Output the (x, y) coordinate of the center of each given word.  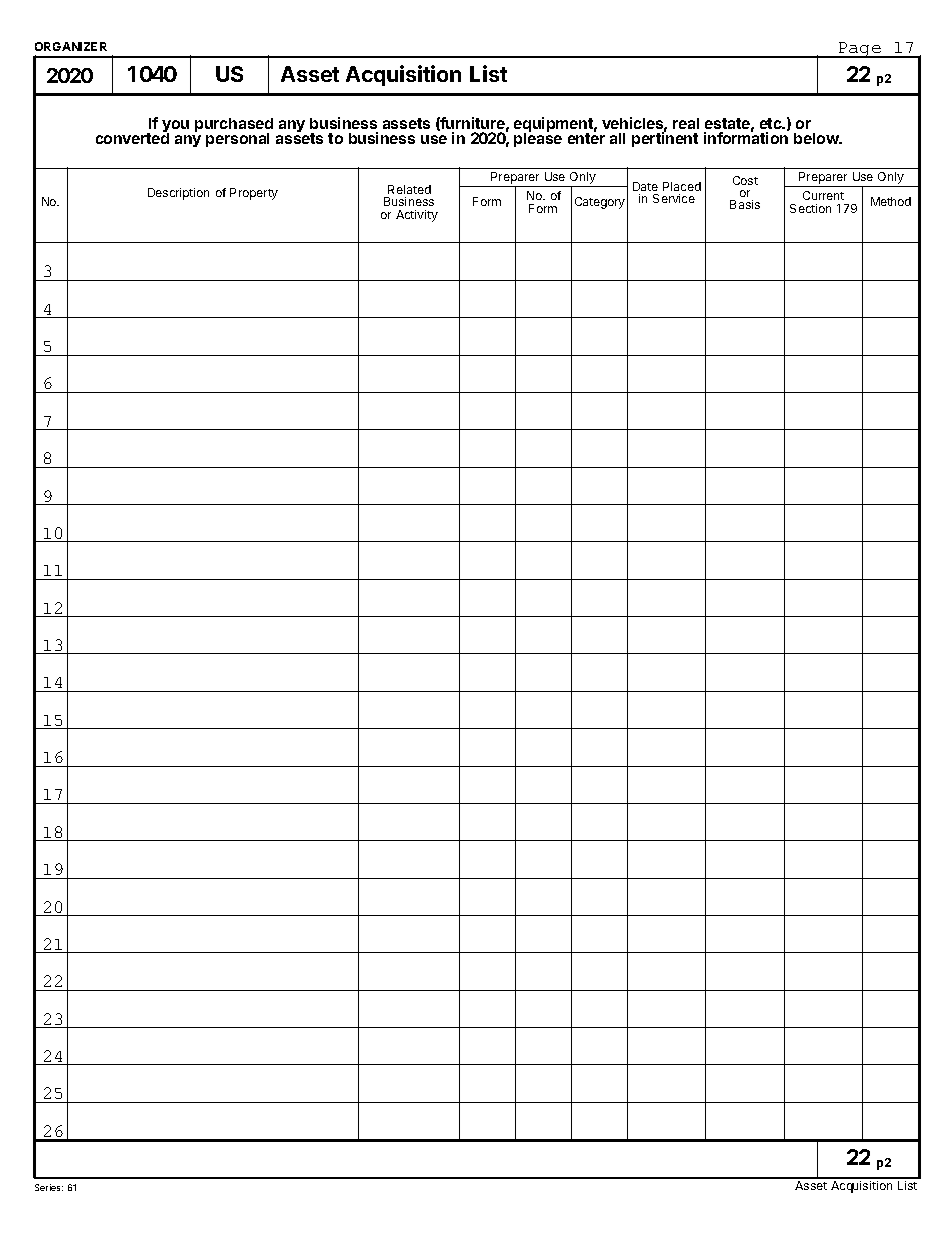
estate (727, 123)
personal (237, 140)
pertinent (665, 139)
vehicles (632, 123)
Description (178, 194)
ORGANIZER (71, 46)
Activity (417, 216)
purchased (234, 126)
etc (771, 123)
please (538, 139)
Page (860, 50)
